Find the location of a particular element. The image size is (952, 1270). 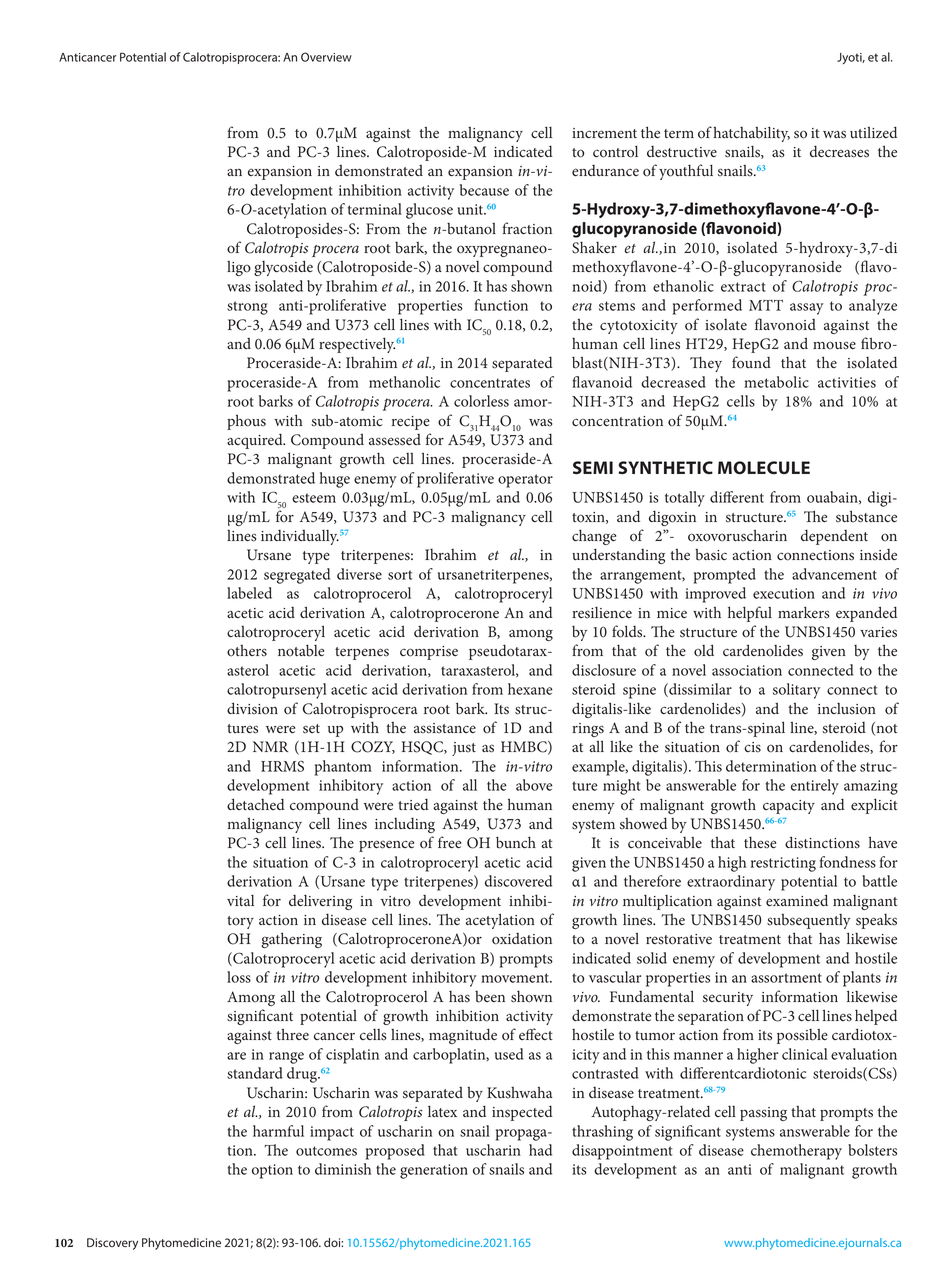

movement is located at coordinates (516, 978).
